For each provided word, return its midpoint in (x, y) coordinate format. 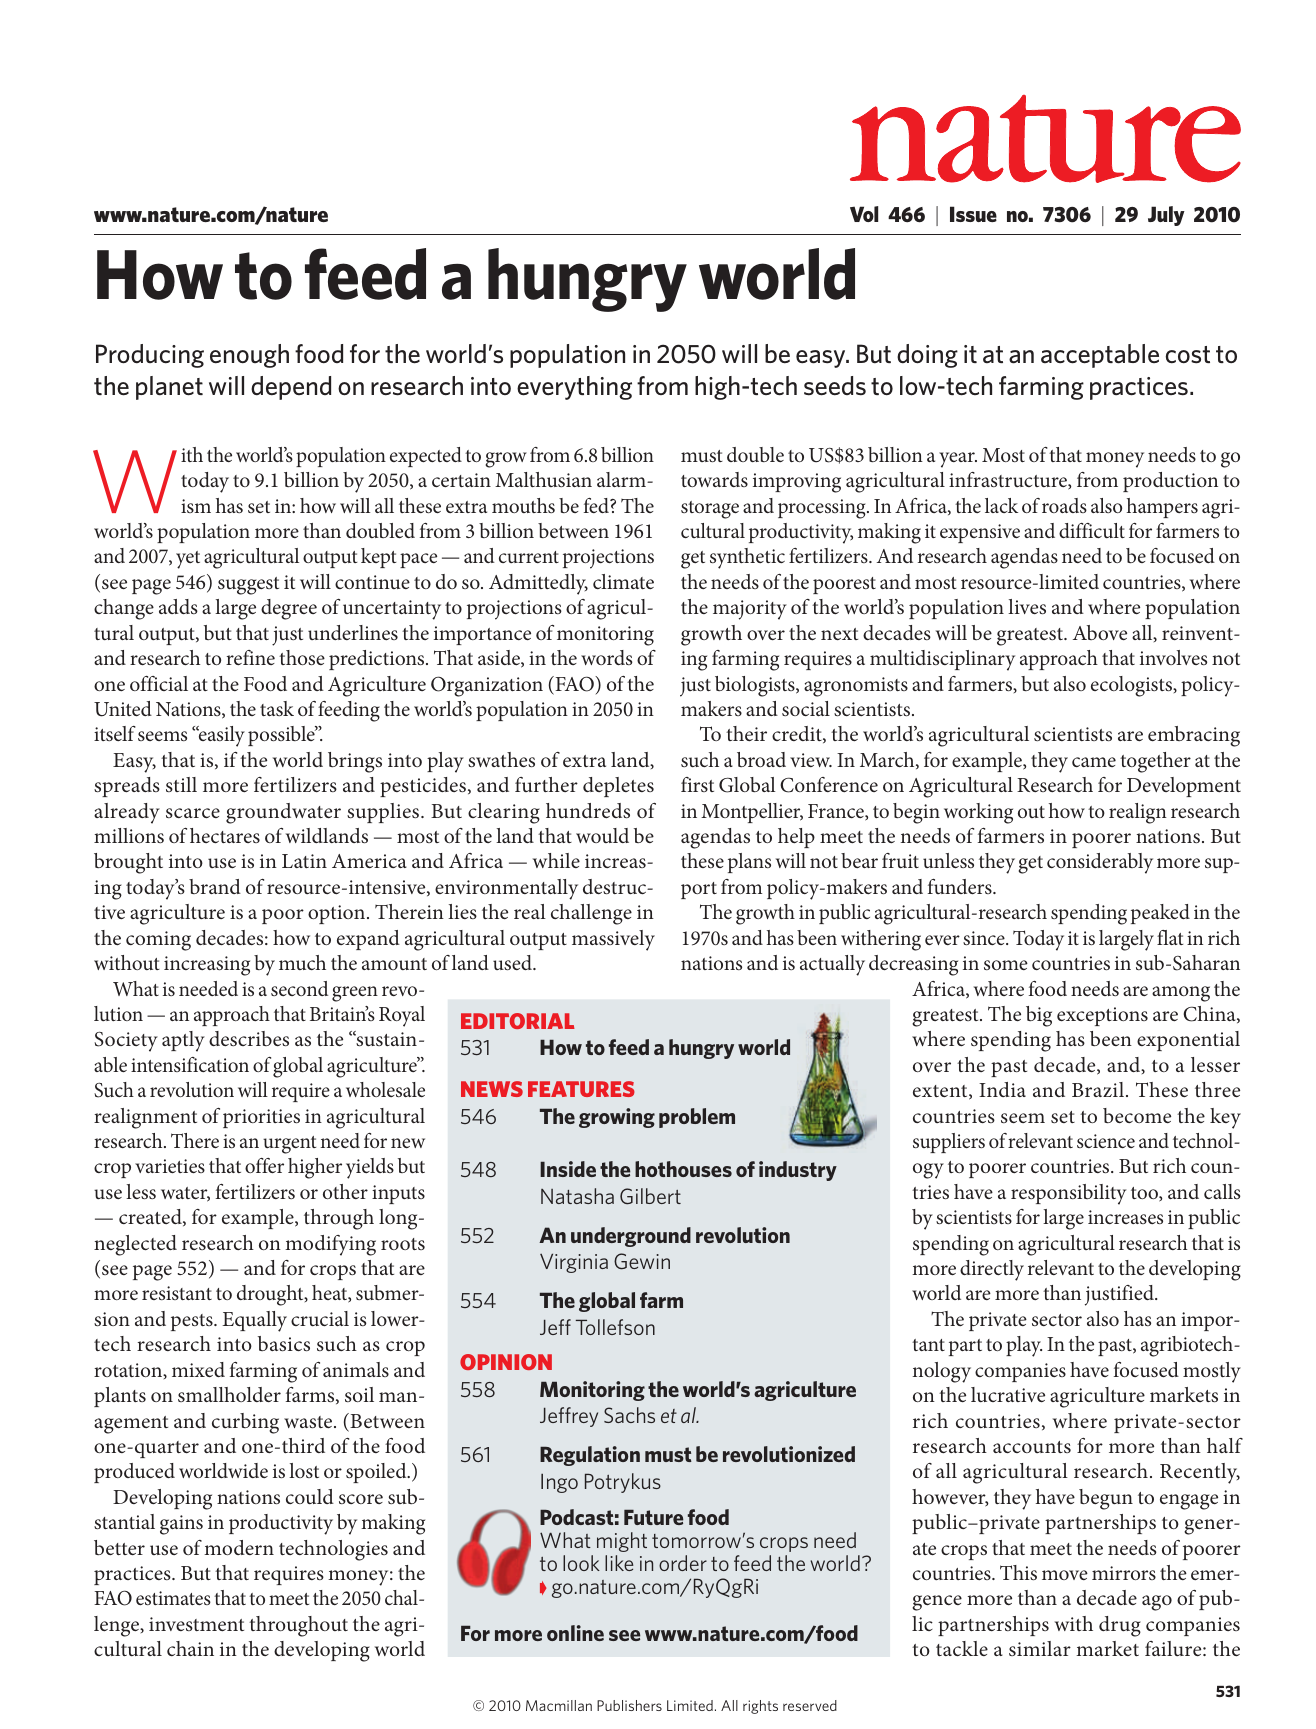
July (1166, 216)
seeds (835, 386)
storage (710, 510)
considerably (1100, 863)
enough (249, 356)
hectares (225, 835)
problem (697, 1118)
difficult (1092, 530)
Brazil (1098, 1089)
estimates (173, 1598)
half (1225, 1445)
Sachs (629, 1415)
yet (188, 560)
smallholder (229, 1394)
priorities (261, 1118)
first (697, 784)
